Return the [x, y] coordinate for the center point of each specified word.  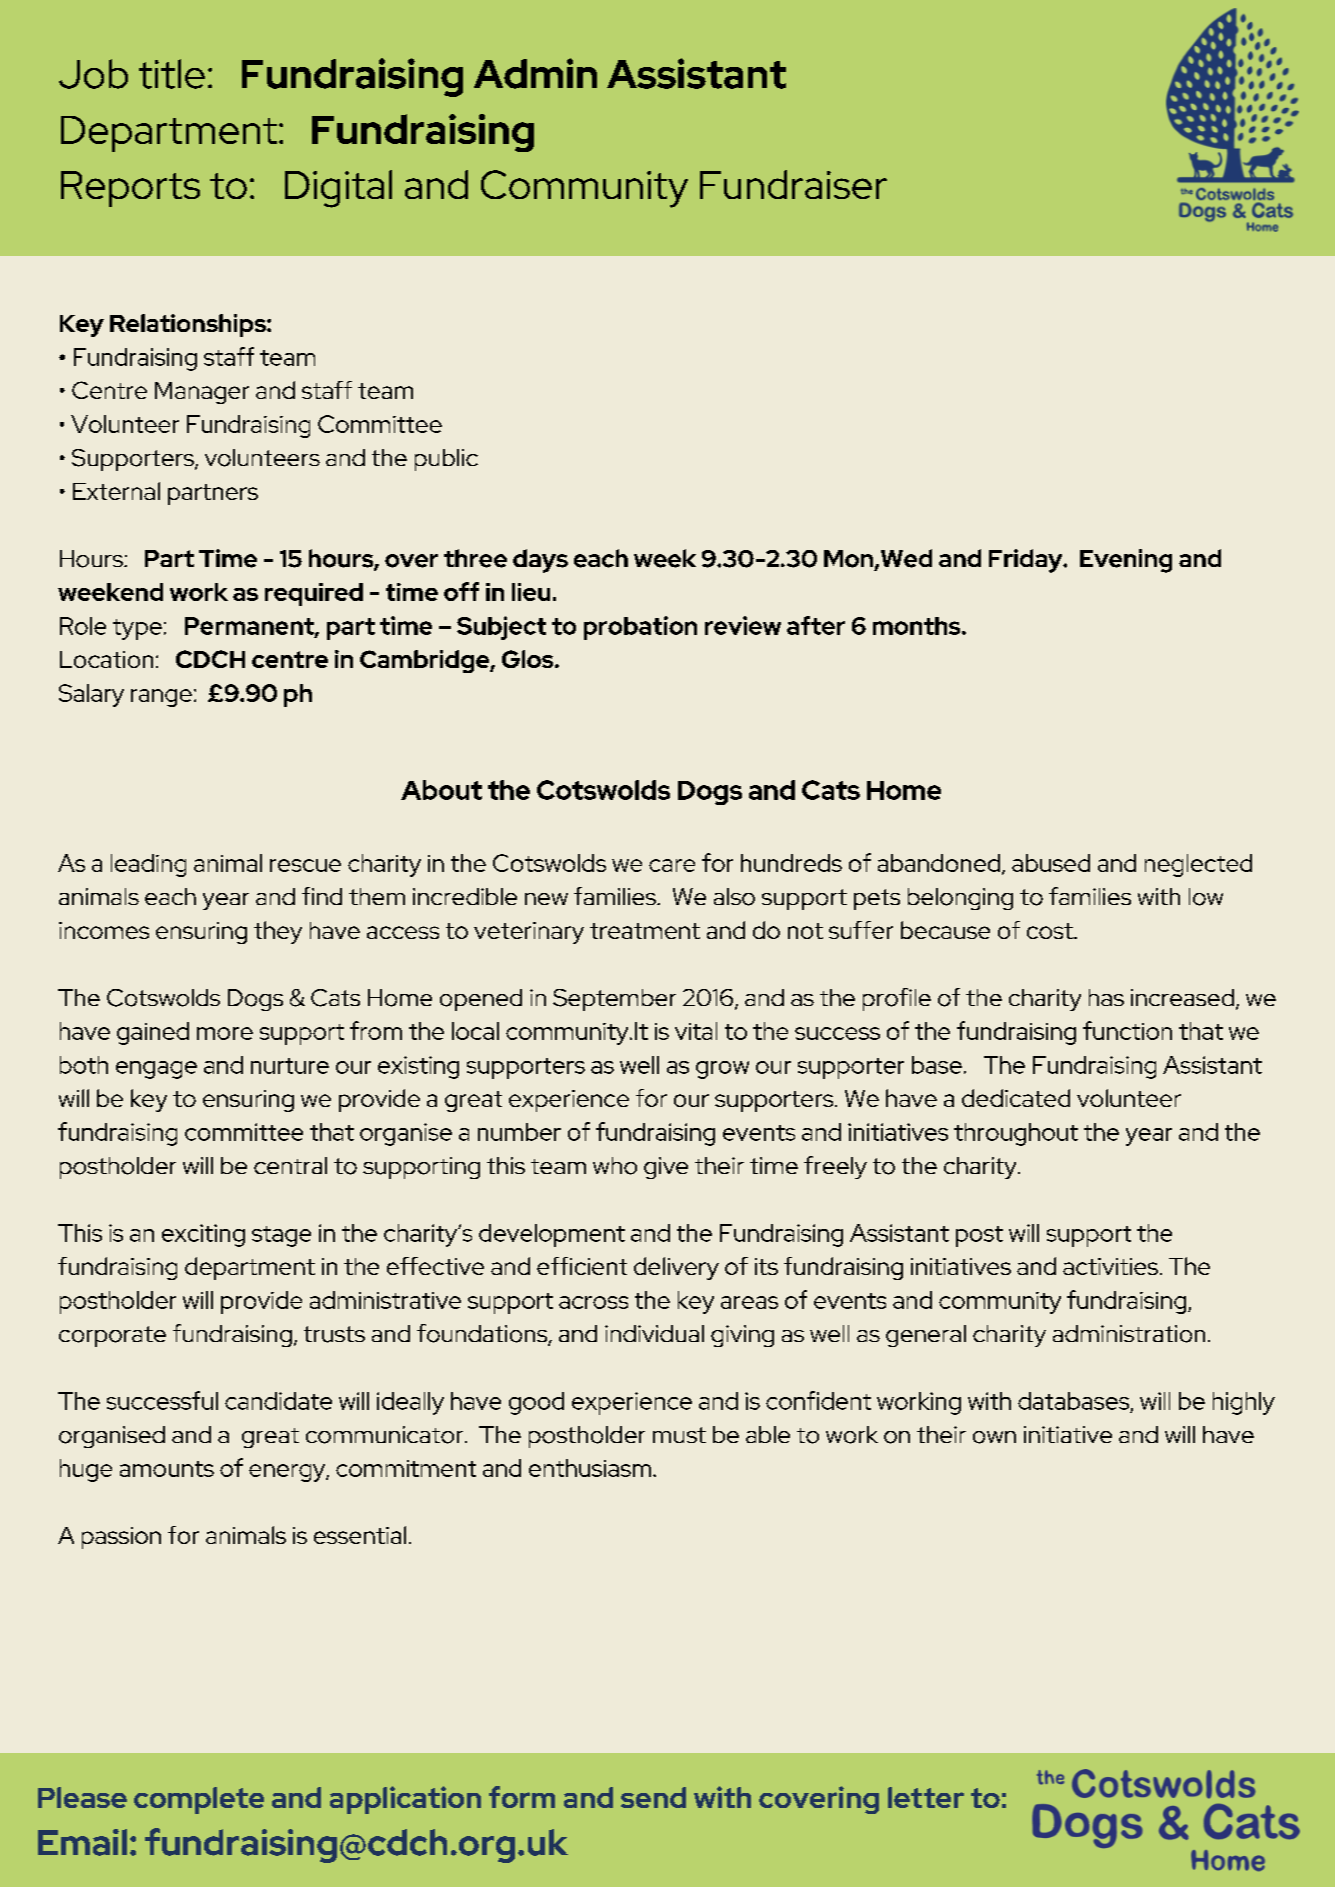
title [172, 74]
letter [926, 1797]
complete [199, 1800]
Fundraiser [793, 184]
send [653, 1797]
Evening [1126, 561]
